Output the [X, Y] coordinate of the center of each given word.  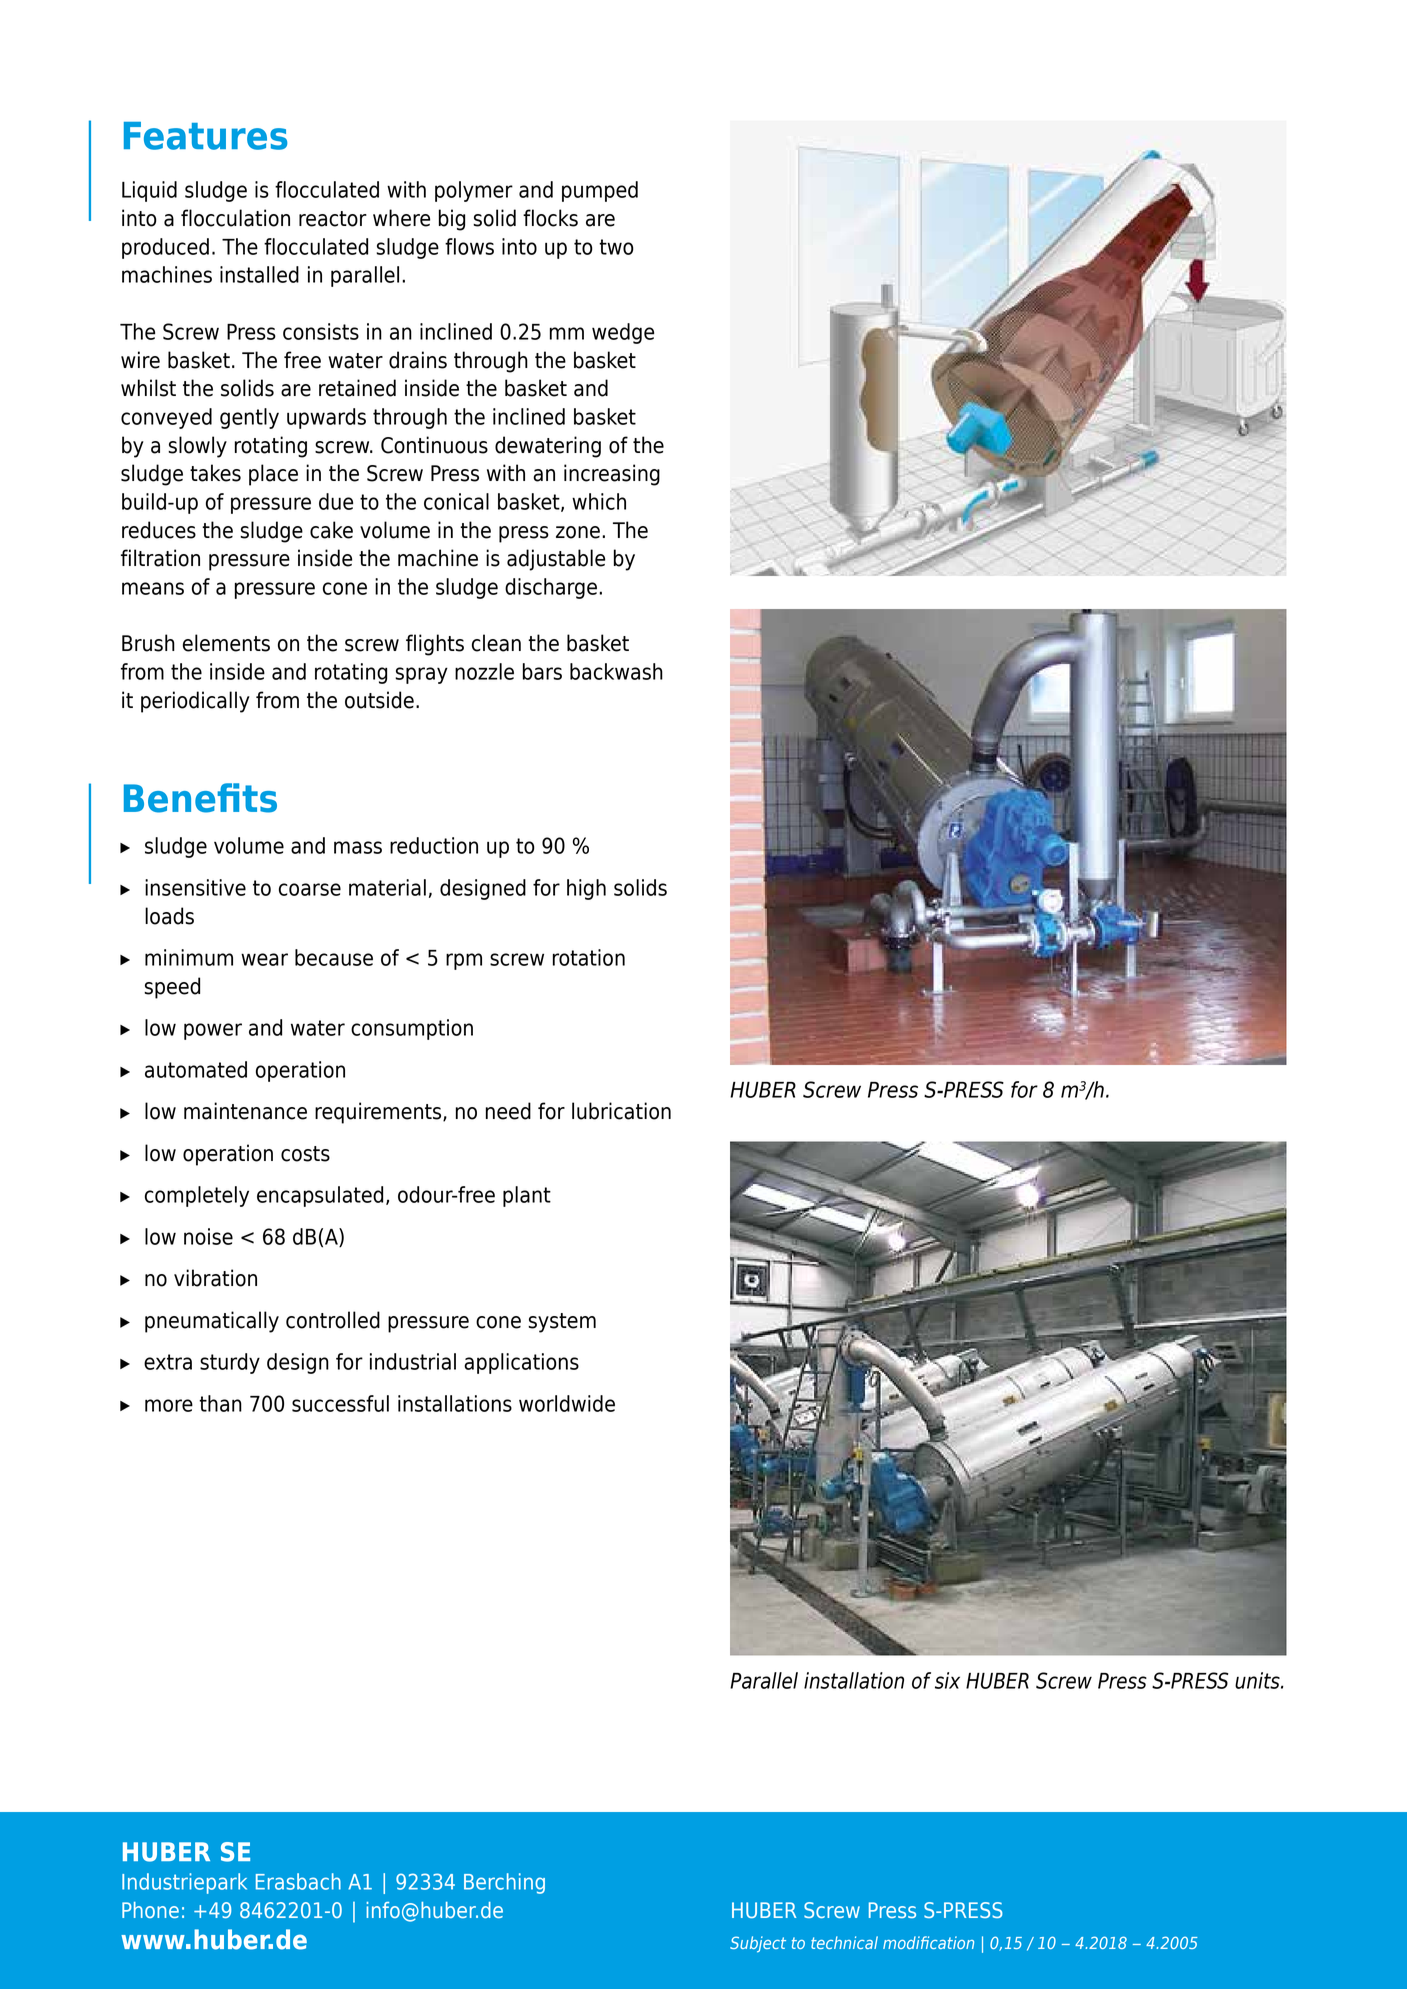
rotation [589, 957]
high [586, 889]
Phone [150, 1910]
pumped [600, 191]
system [562, 1323]
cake [331, 530]
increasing [612, 475]
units [1258, 1680]
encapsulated [320, 1196]
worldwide [567, 1403]
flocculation [235, 218]
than [220, 1403]
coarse [310, 889]
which [599, 501]
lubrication [621, 1111]
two [616, 247]
